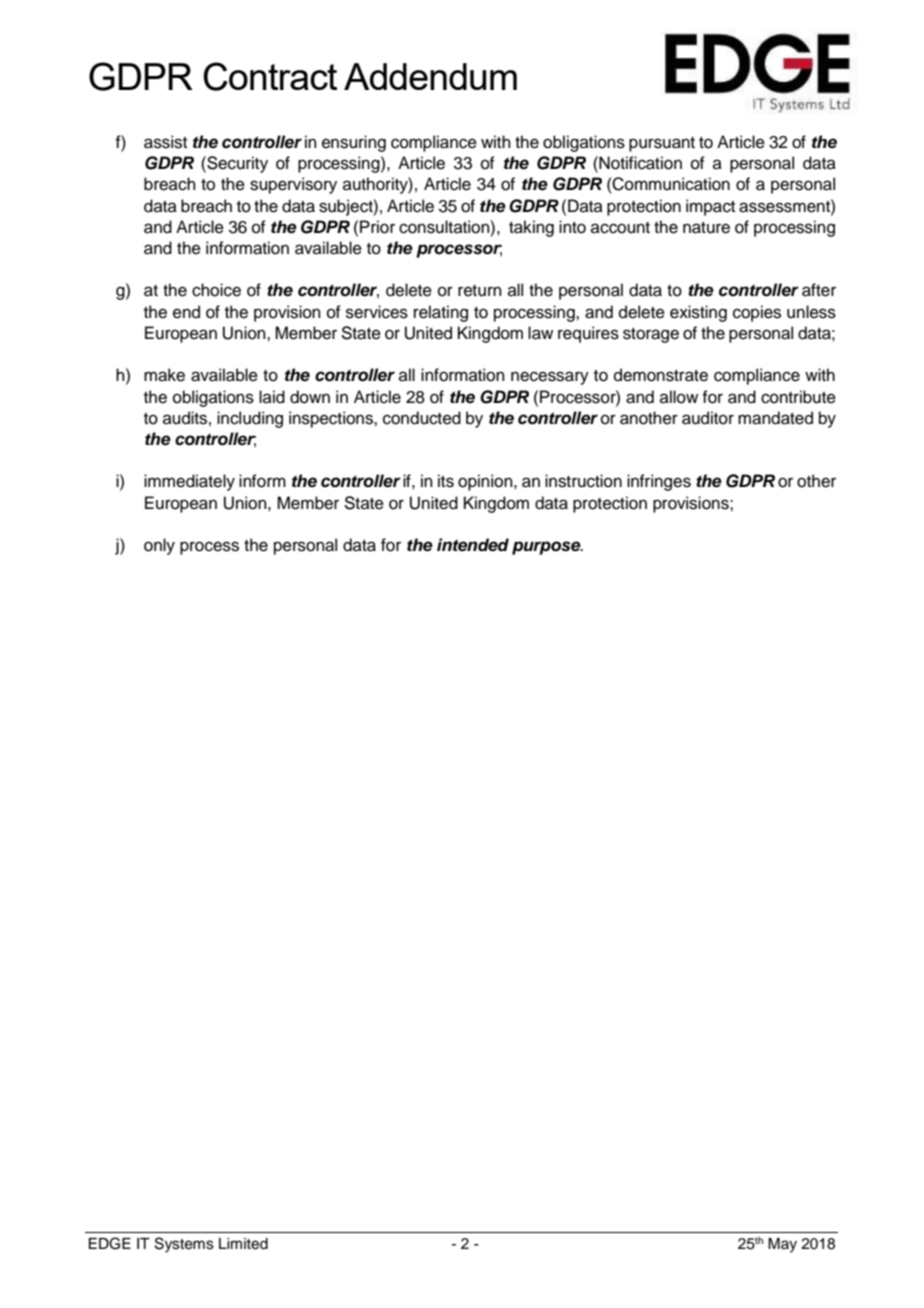 Image resolution: width=924 pixels, height=1308 pixels. What do you see at coordinates (159, 546) in the image?
I see `only` at bounding box center [159, 546].
